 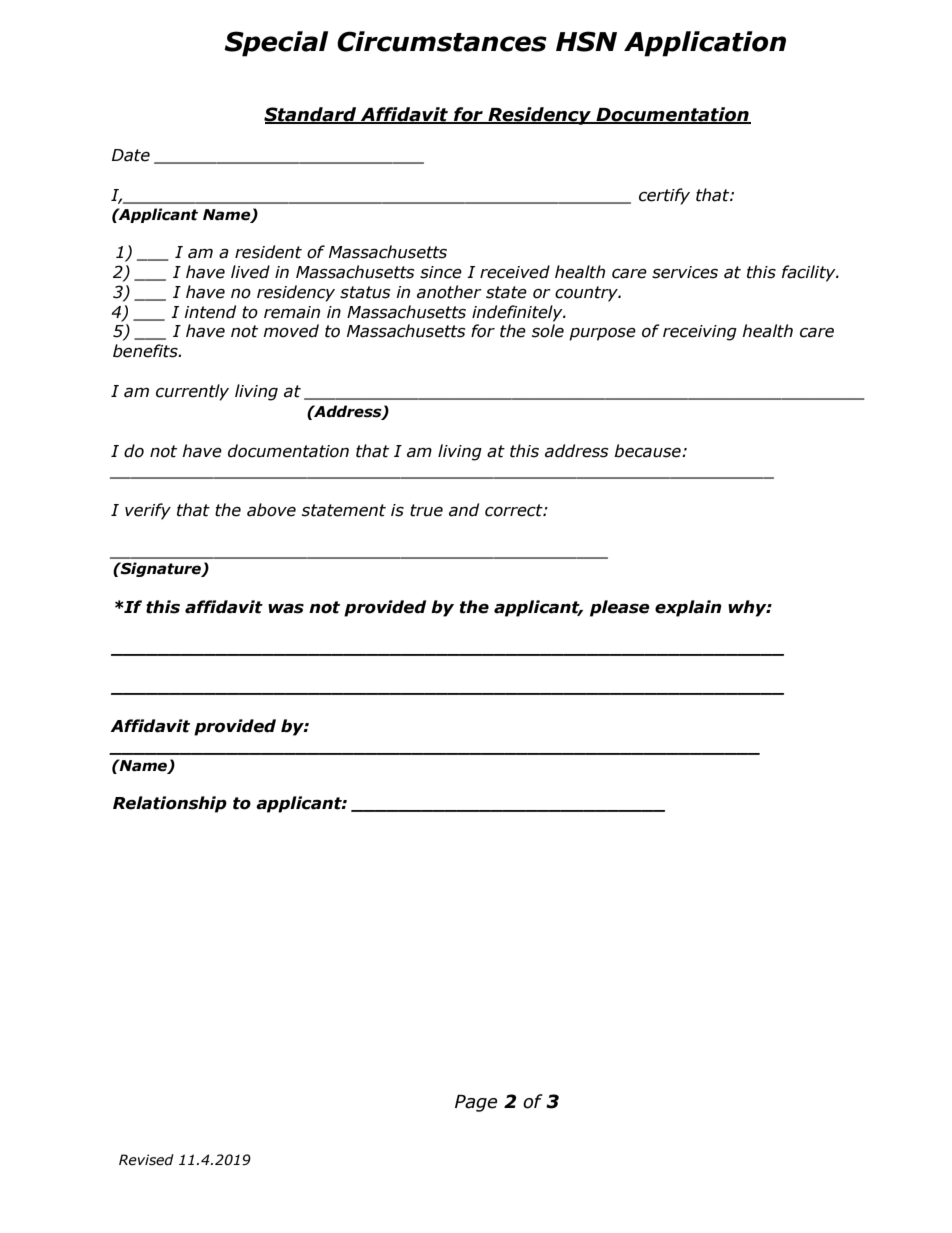 I want to click on please, so click(x=620, y=608).
